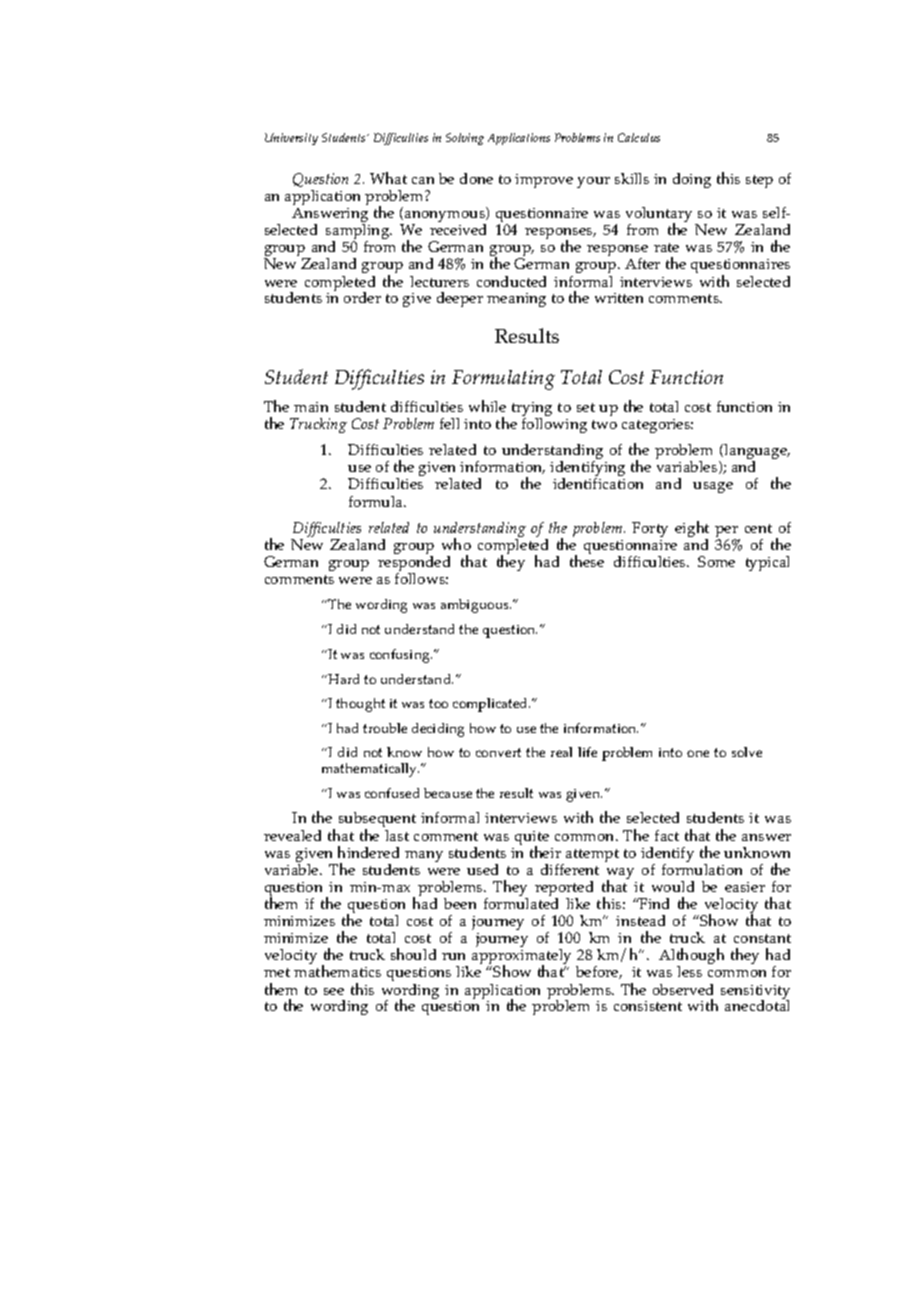  Describe the element at coordinates (334, 991) in the page. I see `see` at that location.
